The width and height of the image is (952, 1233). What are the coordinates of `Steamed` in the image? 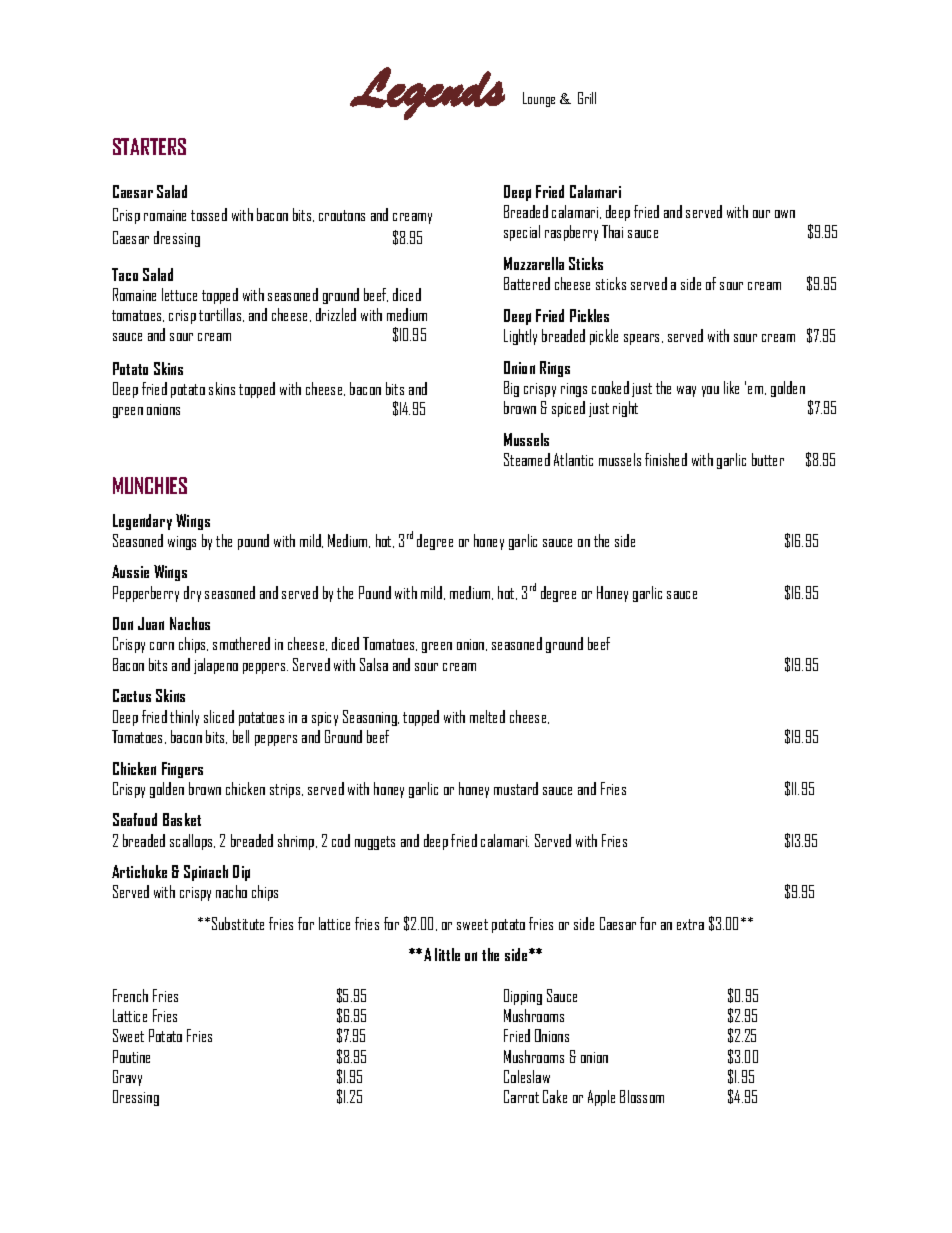 It's located at (527, 459).
